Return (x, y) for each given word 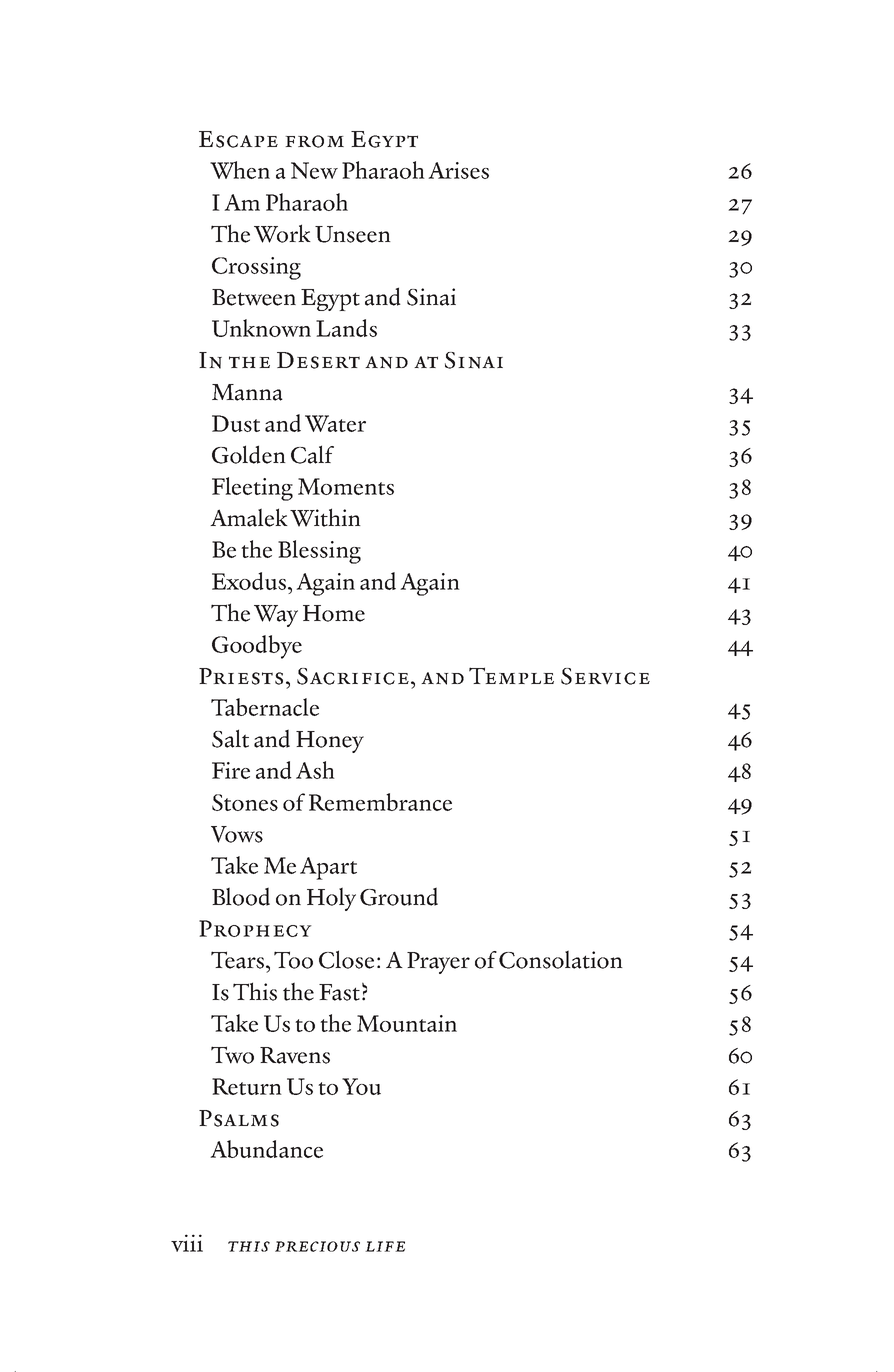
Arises (458, 170)
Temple (511, 675)
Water (335, 423)
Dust (236, 423)
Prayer (438, 963)
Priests (241, 676)
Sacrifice (354, 676)
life (385, 1246)
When (240, 170)
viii (187, 1243)
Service (605, 676)
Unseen (353, 234)
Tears (239, 960)
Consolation (561, 959)
